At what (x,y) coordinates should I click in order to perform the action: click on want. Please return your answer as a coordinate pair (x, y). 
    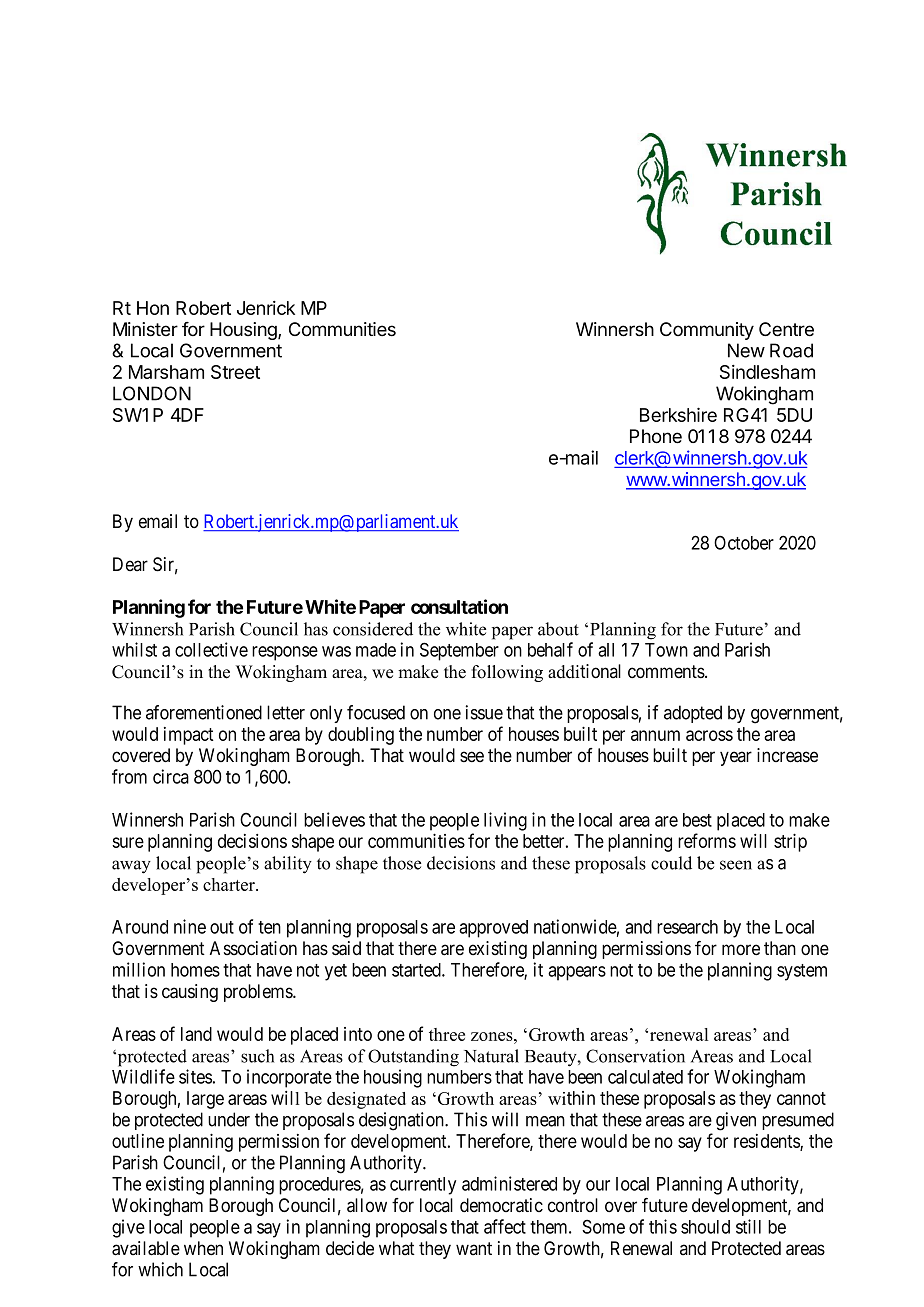
    Looking at the image, I should click on (474, 1249).
